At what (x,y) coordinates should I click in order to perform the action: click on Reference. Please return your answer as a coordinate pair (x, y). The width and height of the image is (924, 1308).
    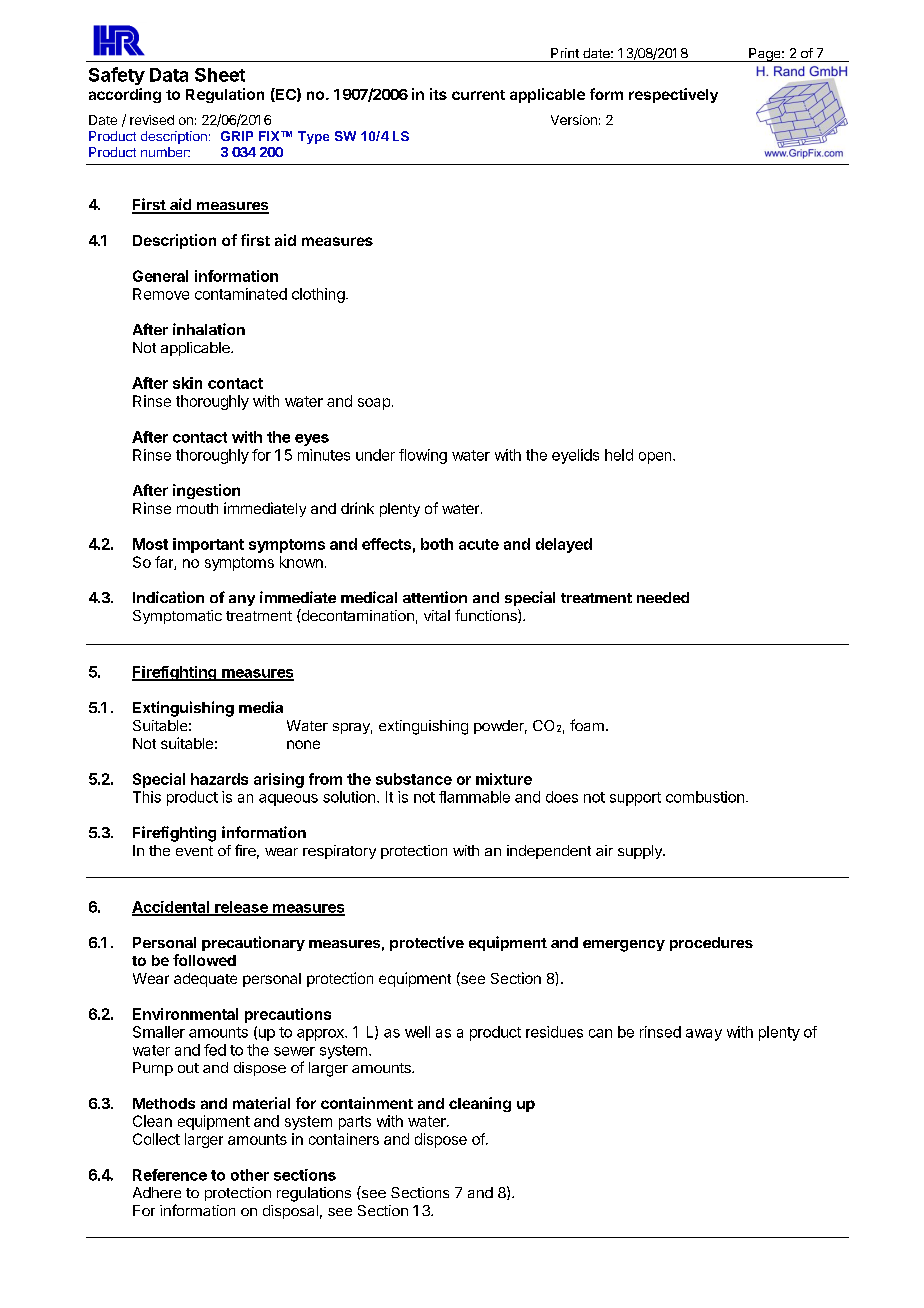
    Looking at the image, I should click on (170, 1175).
